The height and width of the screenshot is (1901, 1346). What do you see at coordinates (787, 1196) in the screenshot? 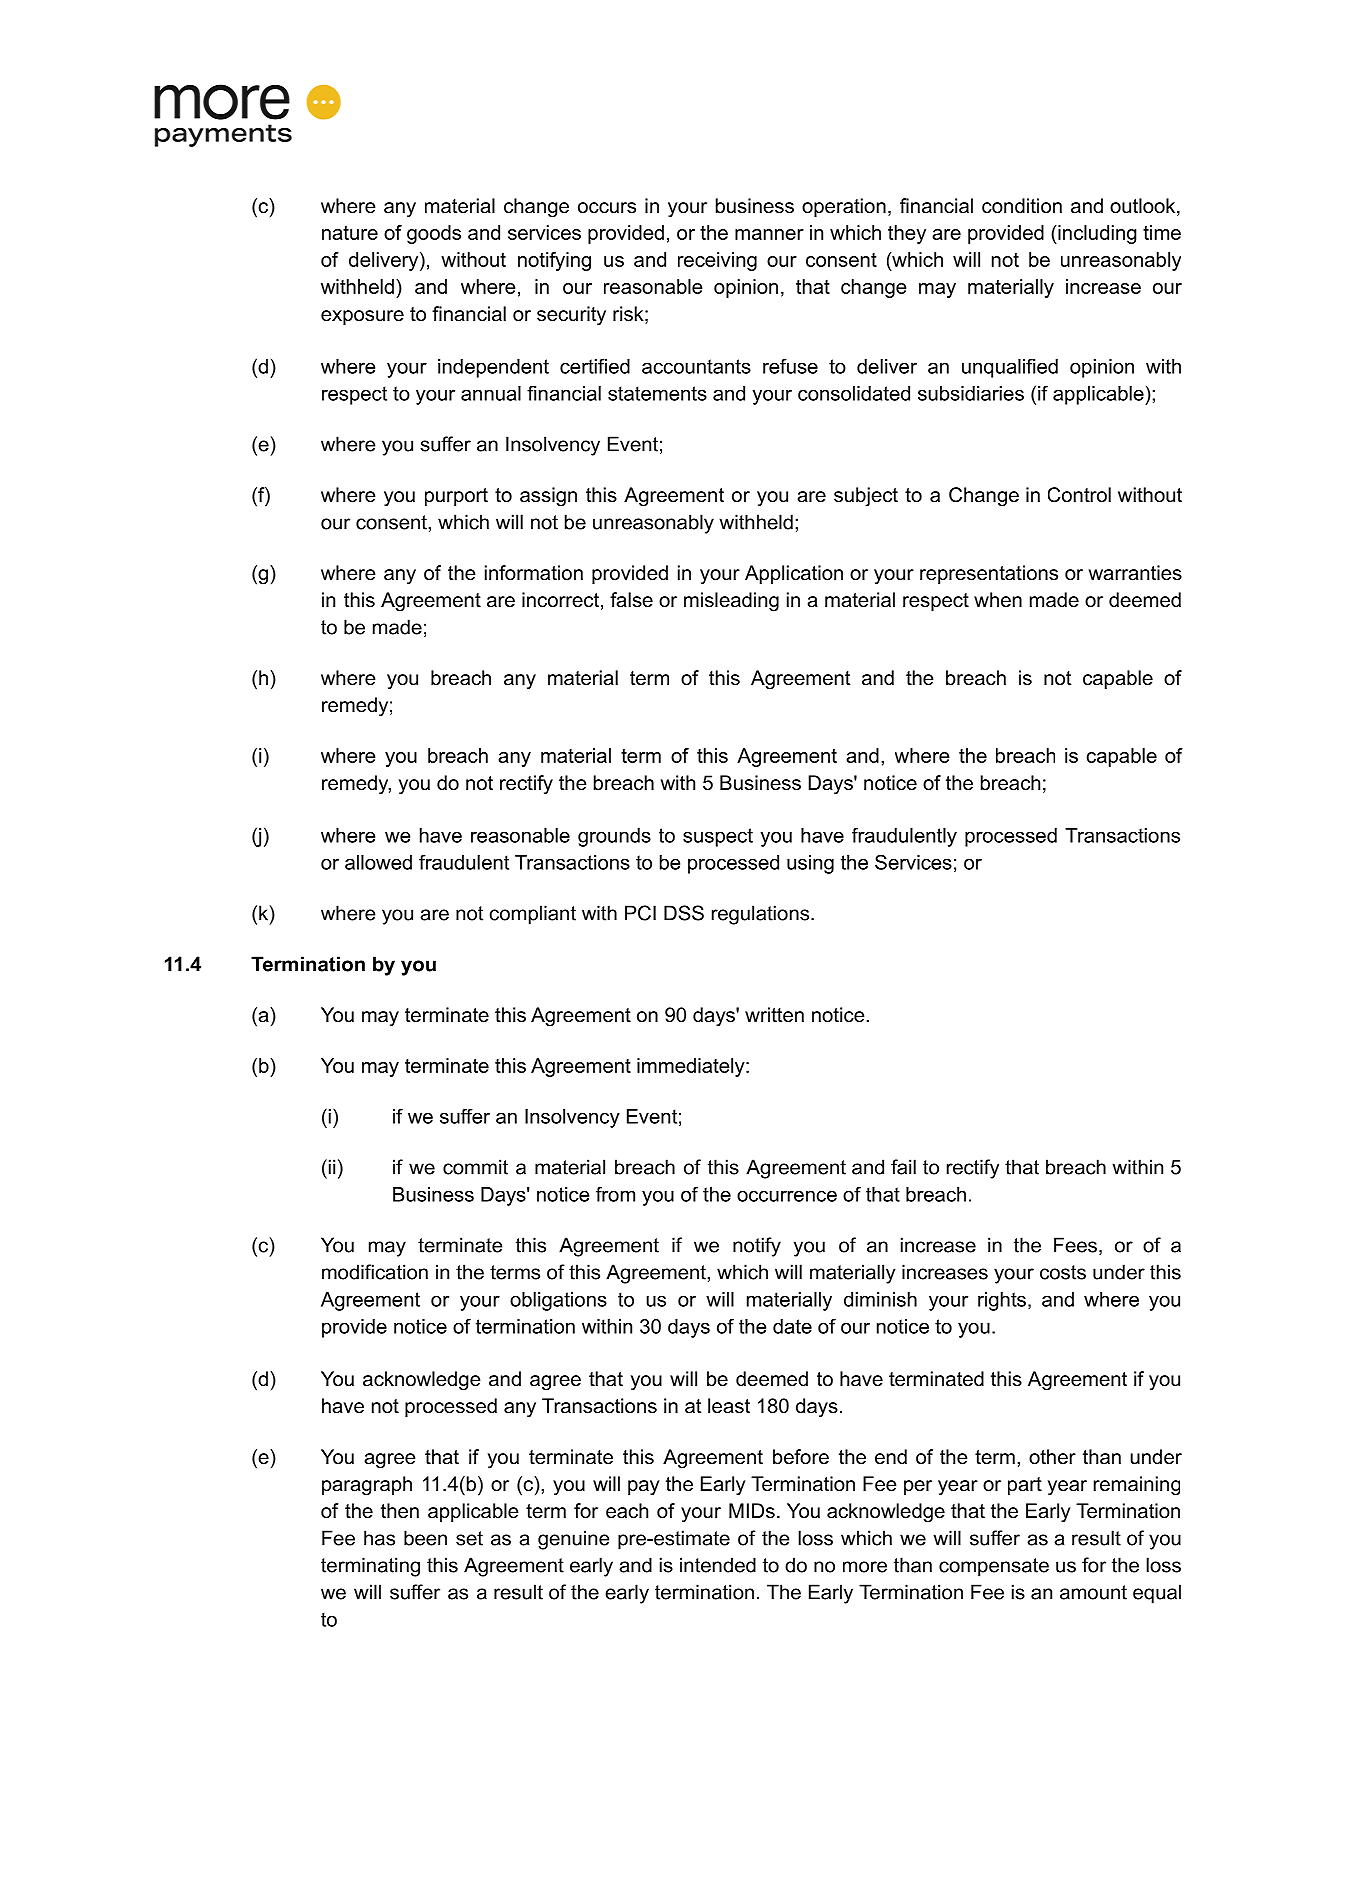
I see `occurrence` at bounding box center [787, 1196].
